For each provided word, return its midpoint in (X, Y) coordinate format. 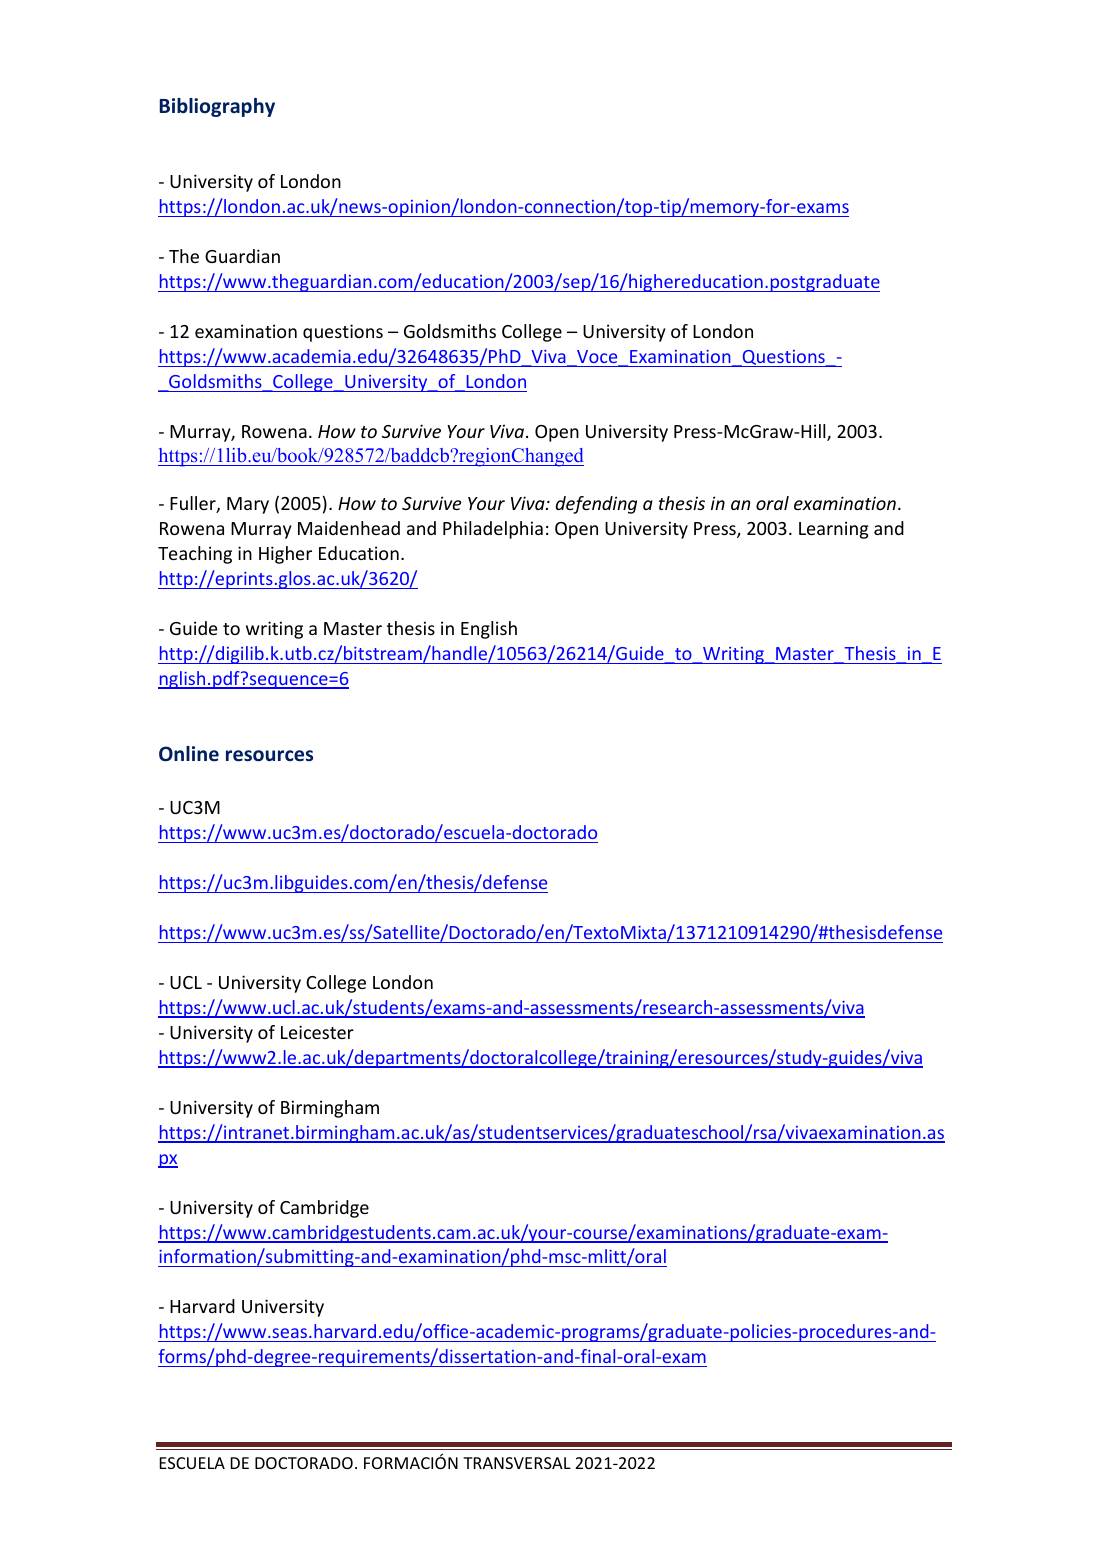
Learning (834, 530)
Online (189, 754)
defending (596, 505)
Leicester (317, 1032)
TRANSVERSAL (517, 1463)
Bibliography (217, 107)
